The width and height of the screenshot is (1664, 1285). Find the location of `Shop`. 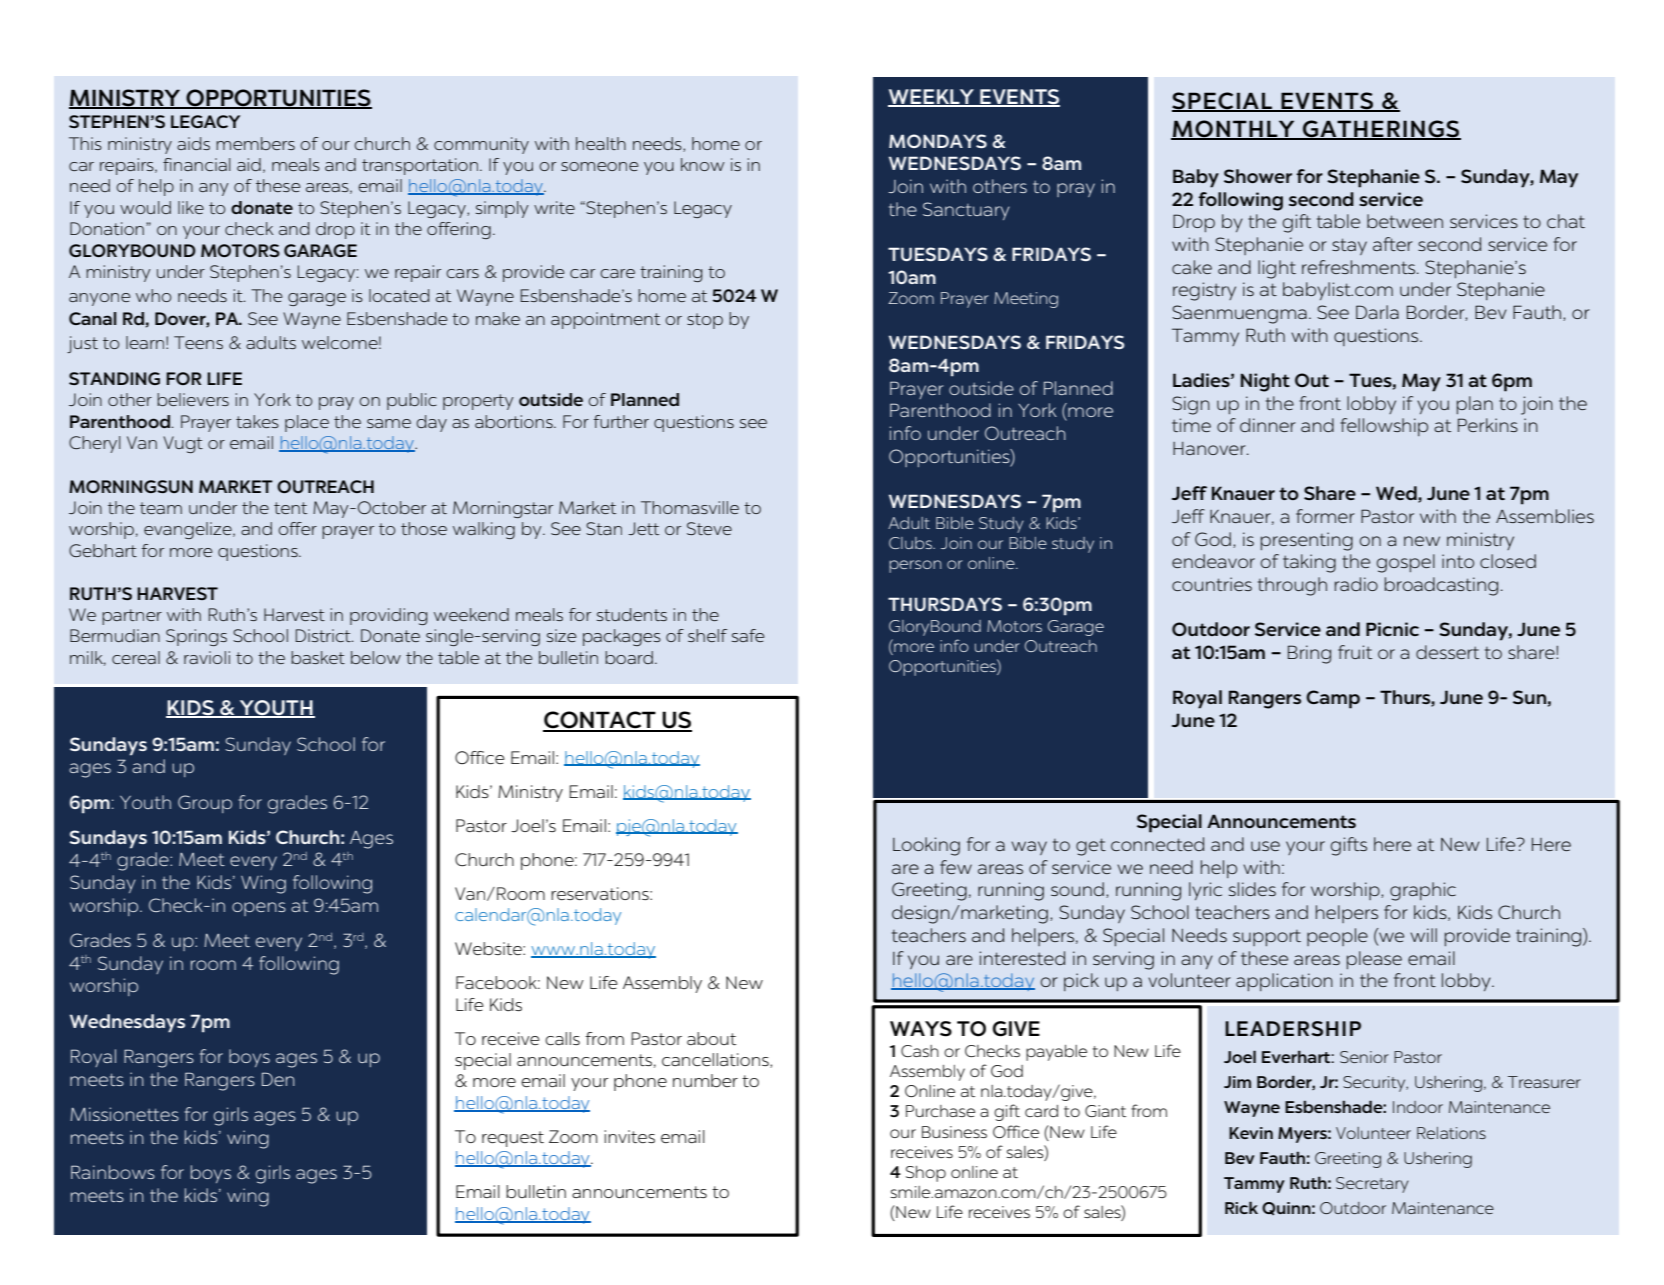

Shop is located at coordinates (926, 1174).
